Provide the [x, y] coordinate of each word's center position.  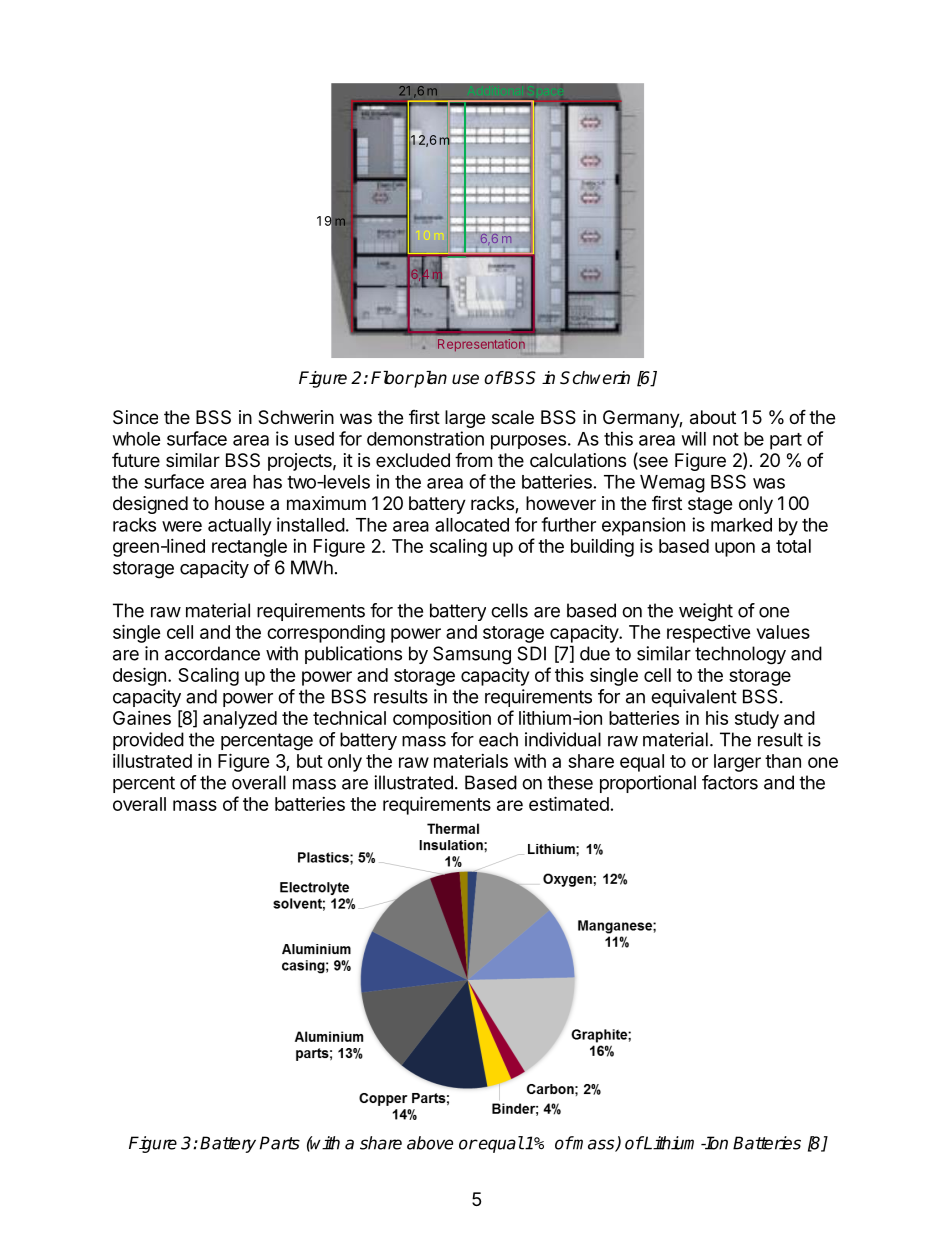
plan [430, 379]
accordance [212, 653]
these [570, 782]
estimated [569, 803]
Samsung [472, 655]
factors [730, 782]
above [430, 1143]
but [310, 761]
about [713, 417]
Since [135, 417]
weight [706, 612]
